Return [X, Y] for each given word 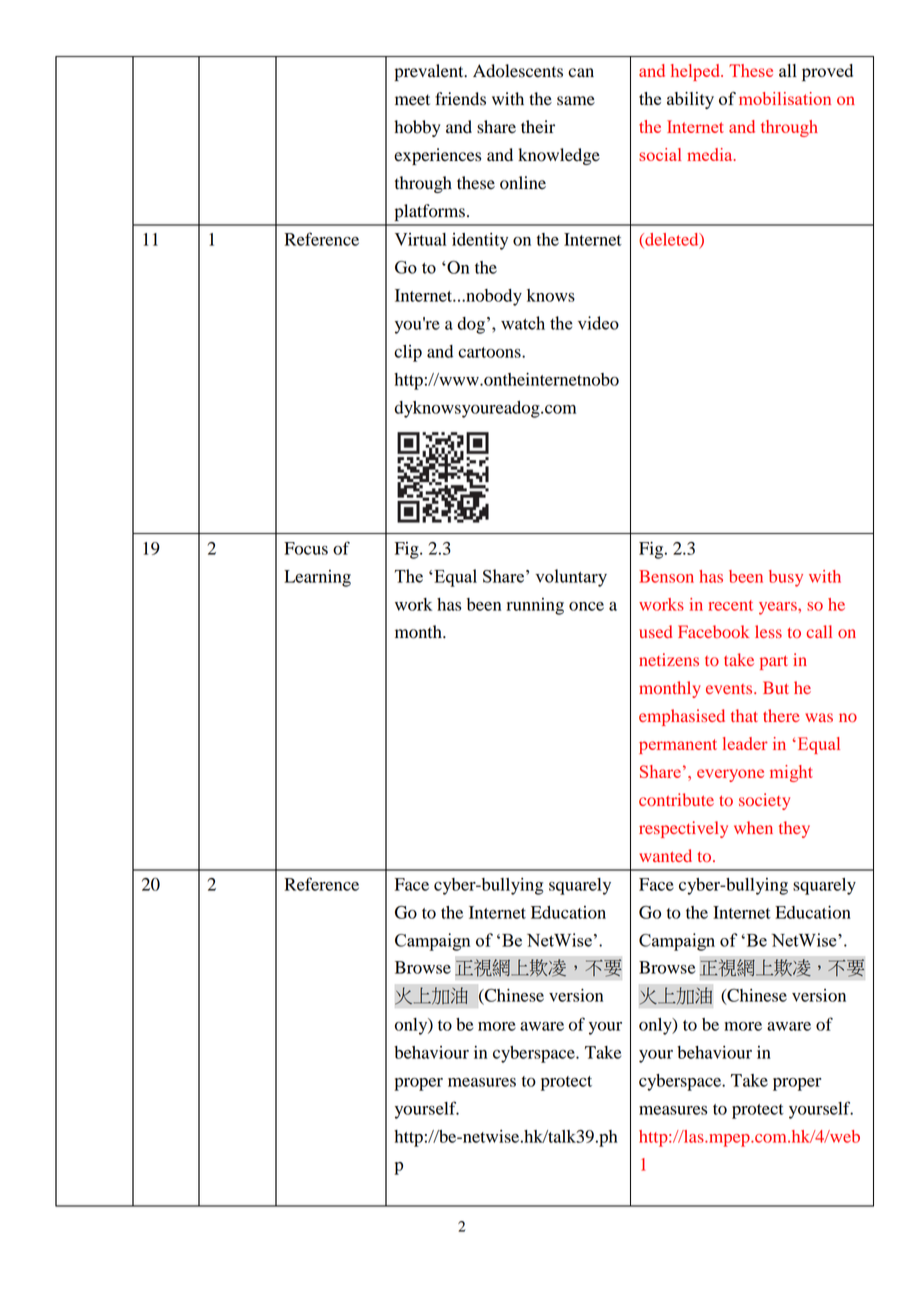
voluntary [571, 578]
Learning [317, 578]
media [711, 154]
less [768, 631]
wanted [665, 855]
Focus [306, 548]
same [576, 101]
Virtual [420, 239]
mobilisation [785, 98]
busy [786, 578]
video [598, 323]
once [586, 606]
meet [412, 100]
